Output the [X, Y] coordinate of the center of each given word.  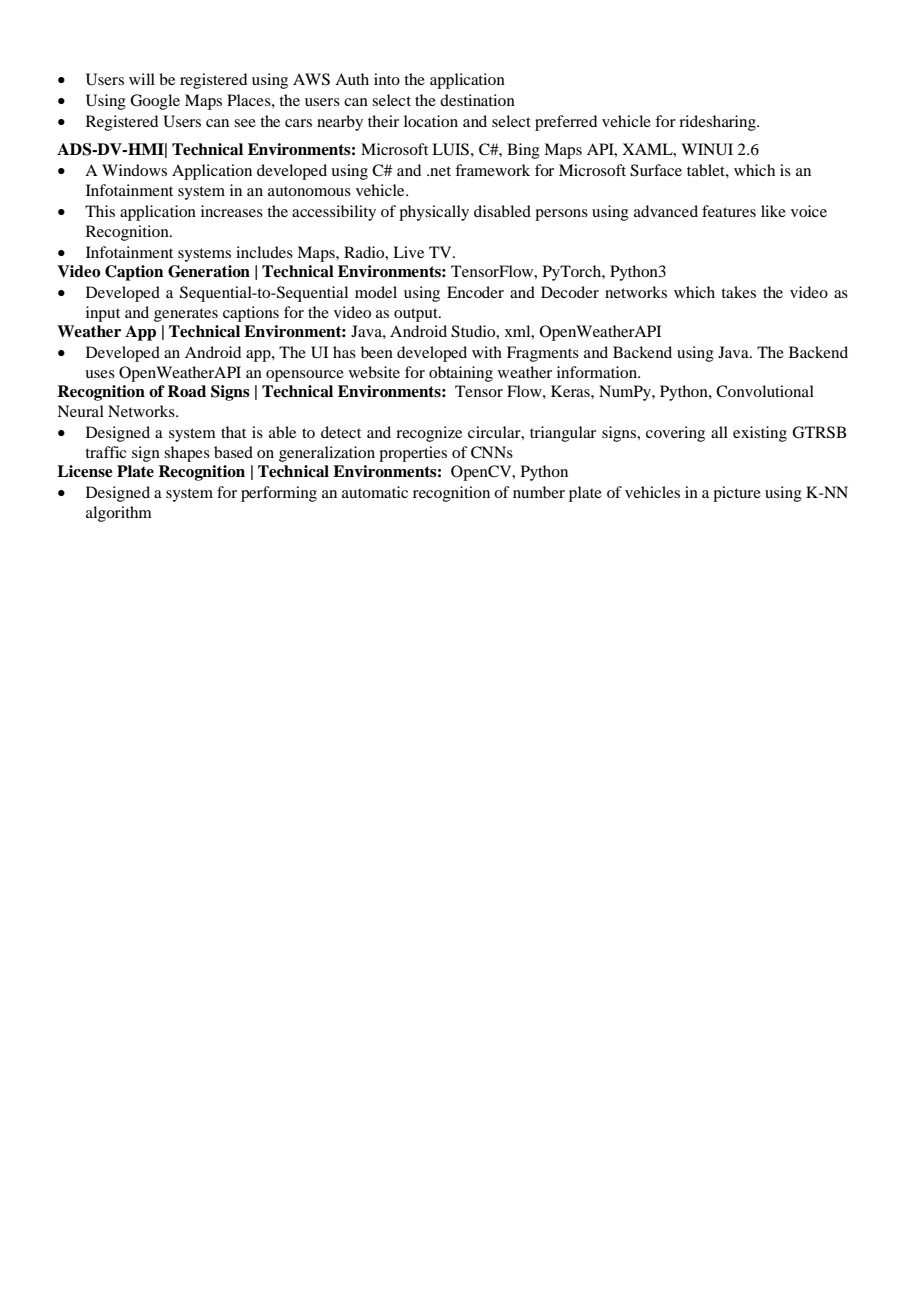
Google [155, 102]
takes [738, 292]
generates [186, 315]
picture [737, 494]
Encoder [475, 292]
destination [477, 100]
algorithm [119, 514]
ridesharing [718, 123]
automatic [375, 492]
